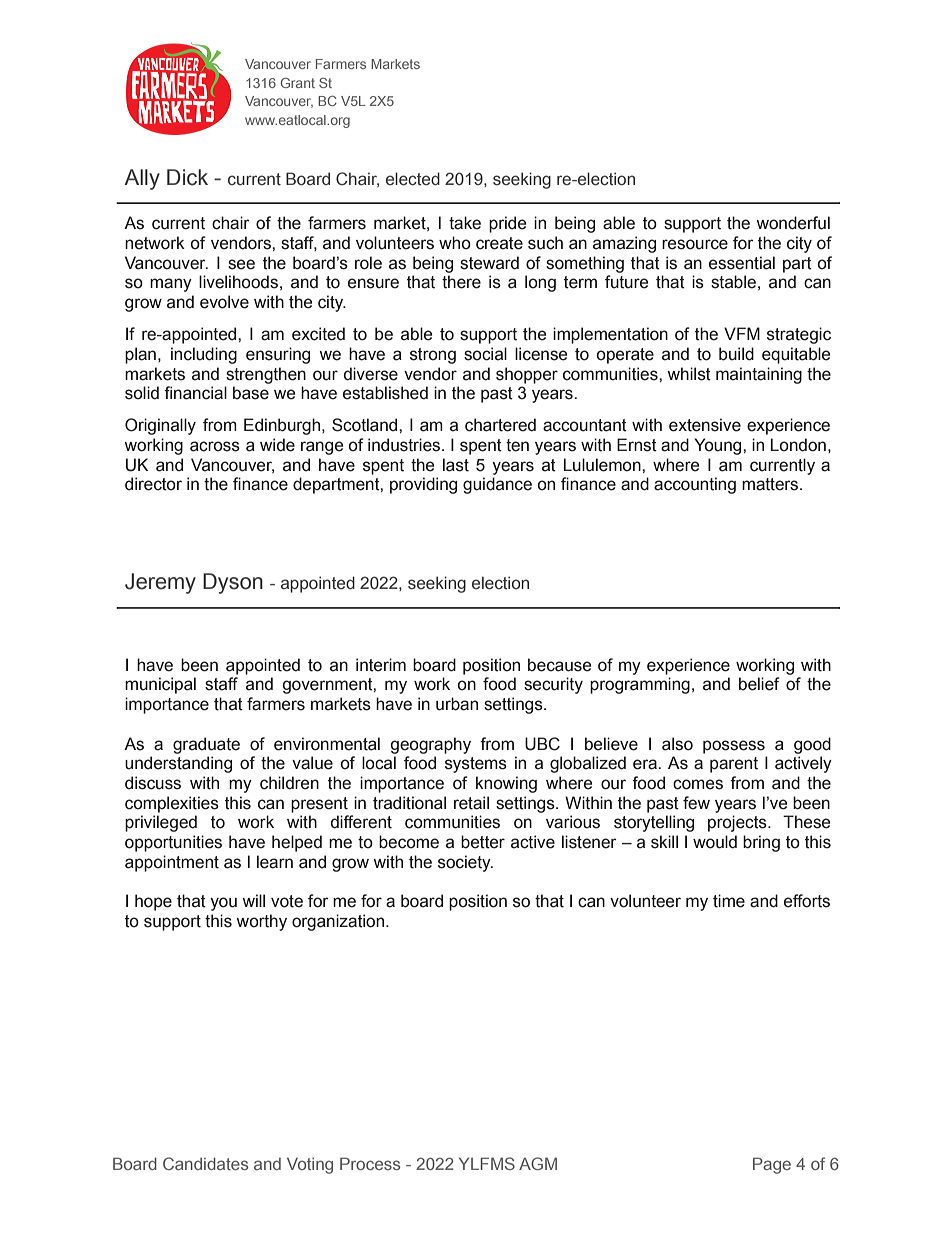 The image size is (952, 1233). Describe the element at coordinates (736, 354) in the screenshot. I see `build` at that location.
